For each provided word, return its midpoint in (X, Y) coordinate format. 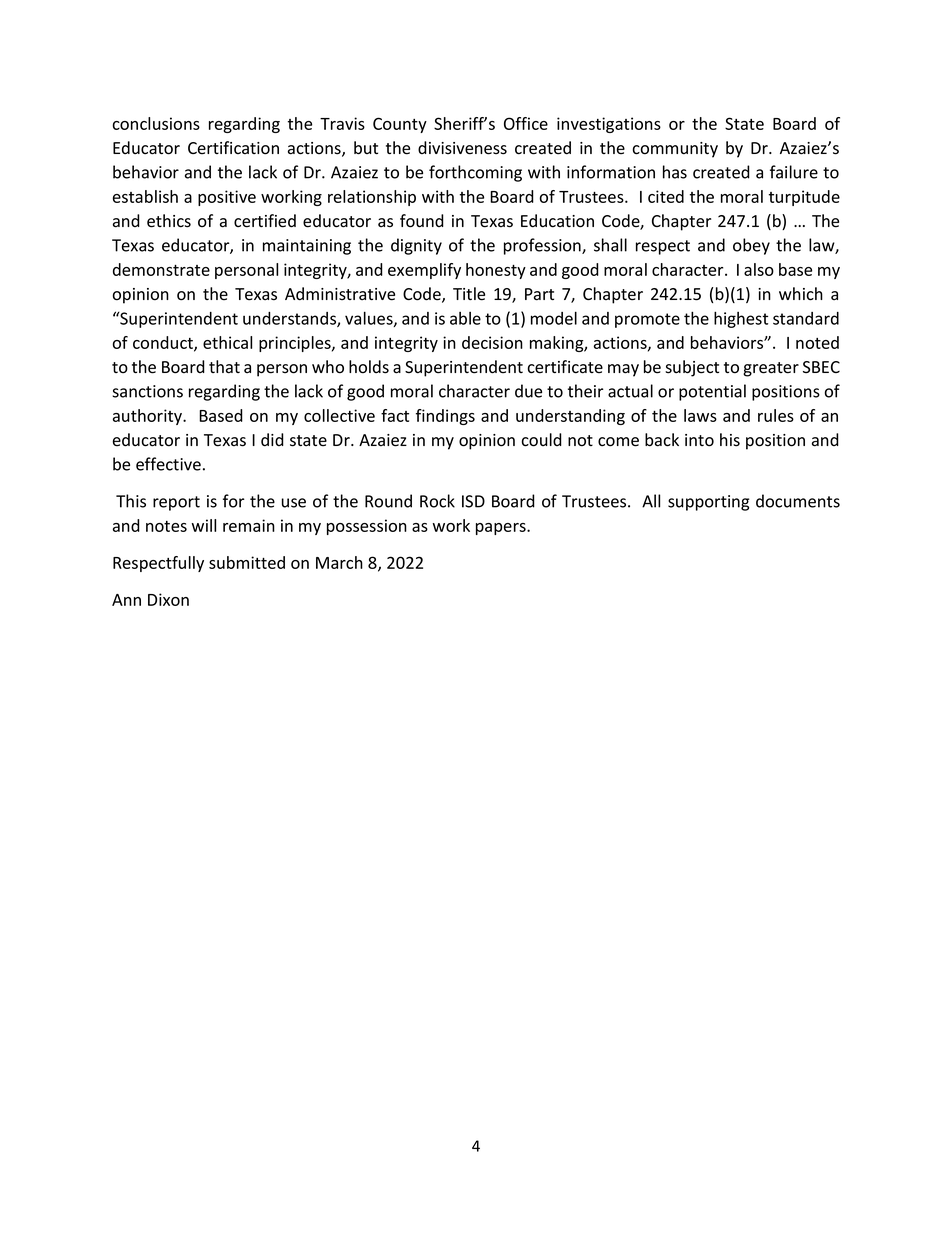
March (339, 562)
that (224, 367)
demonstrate (161, 269)
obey (751, 246)
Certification (233, 148)
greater (771, 369)
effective (168, 464)
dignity (416, 246)
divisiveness (462, 148)
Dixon (168, 599)
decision (492, 342)
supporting (708, 503)
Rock (437, 501)
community (675, 150)
